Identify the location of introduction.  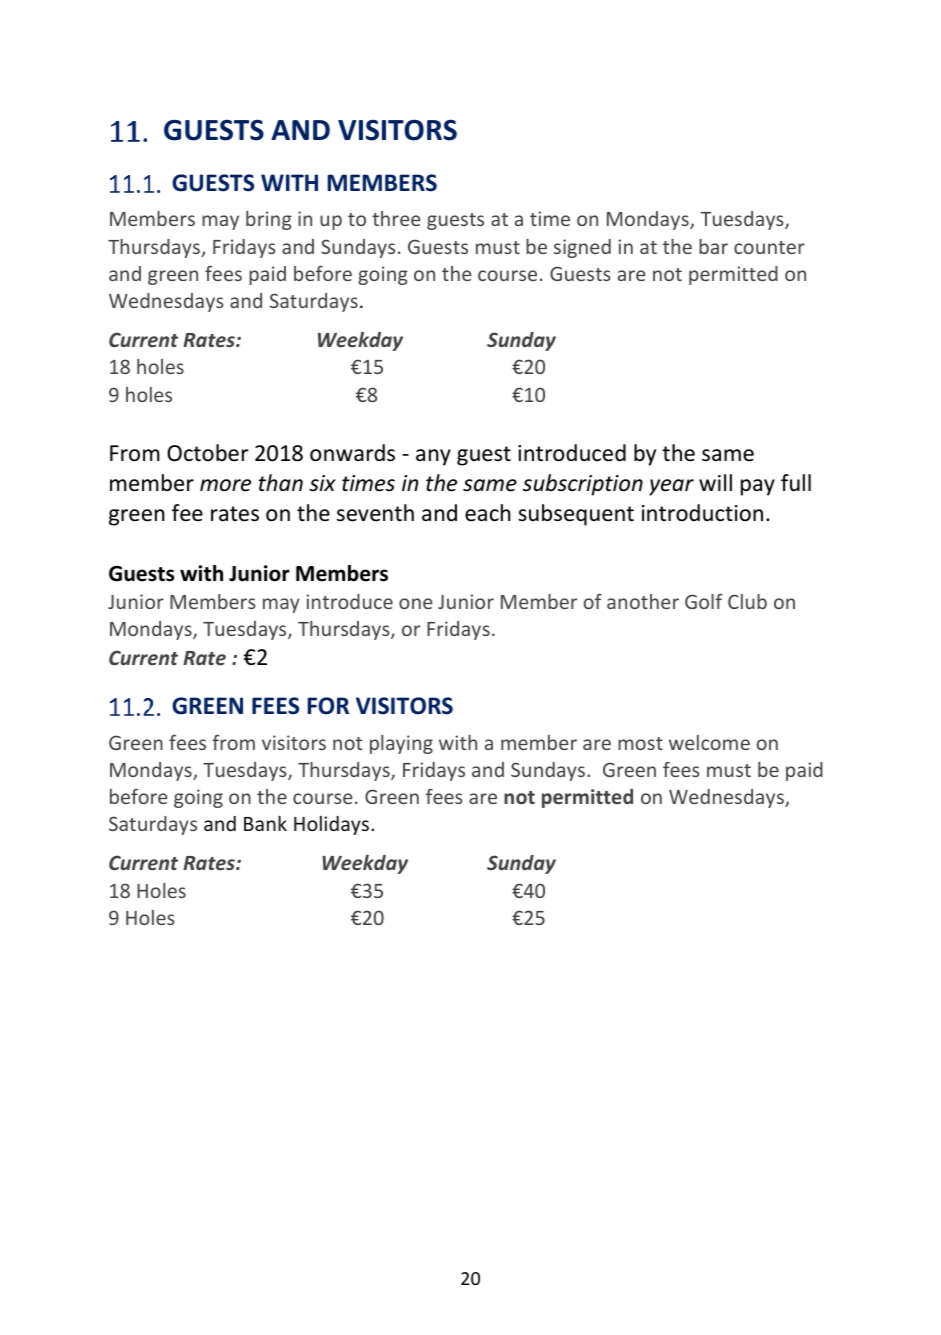
(702, 513).
